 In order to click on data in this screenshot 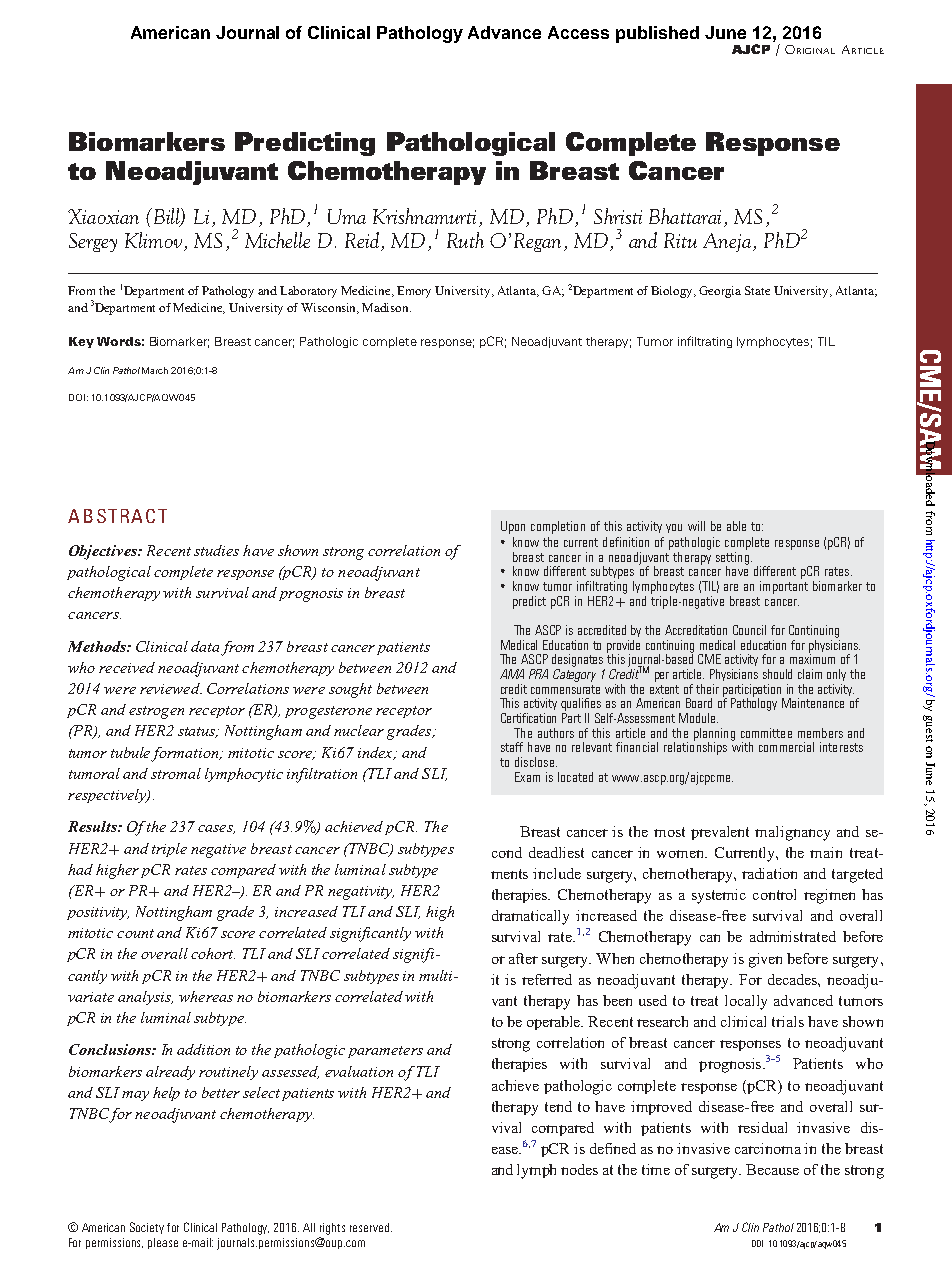, I will do `click(205, 646)`.
